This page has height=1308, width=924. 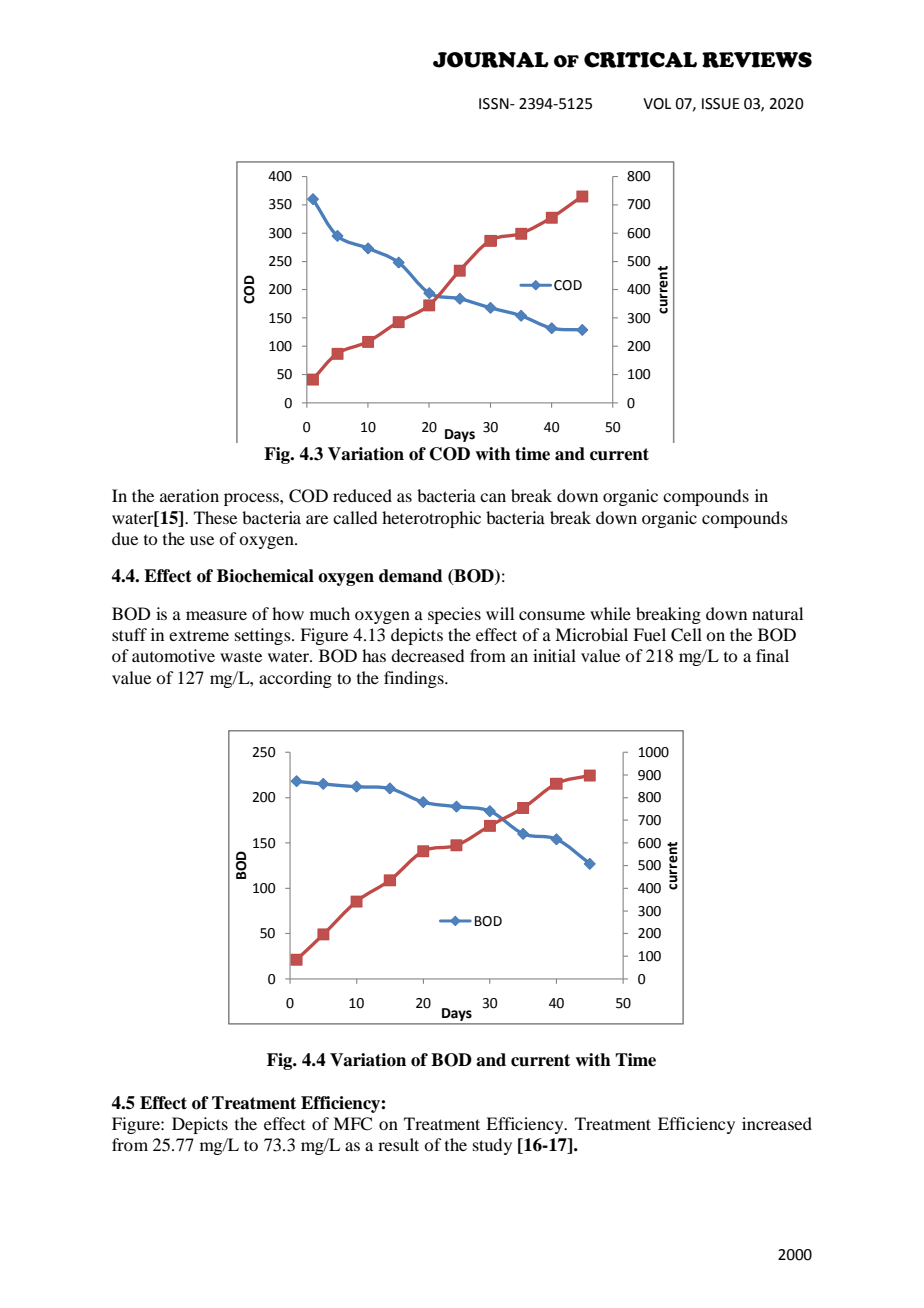 What do you see at coordinates (721, 104) in the page?
I see `ISSUE` at bounding box center [721, 104].
